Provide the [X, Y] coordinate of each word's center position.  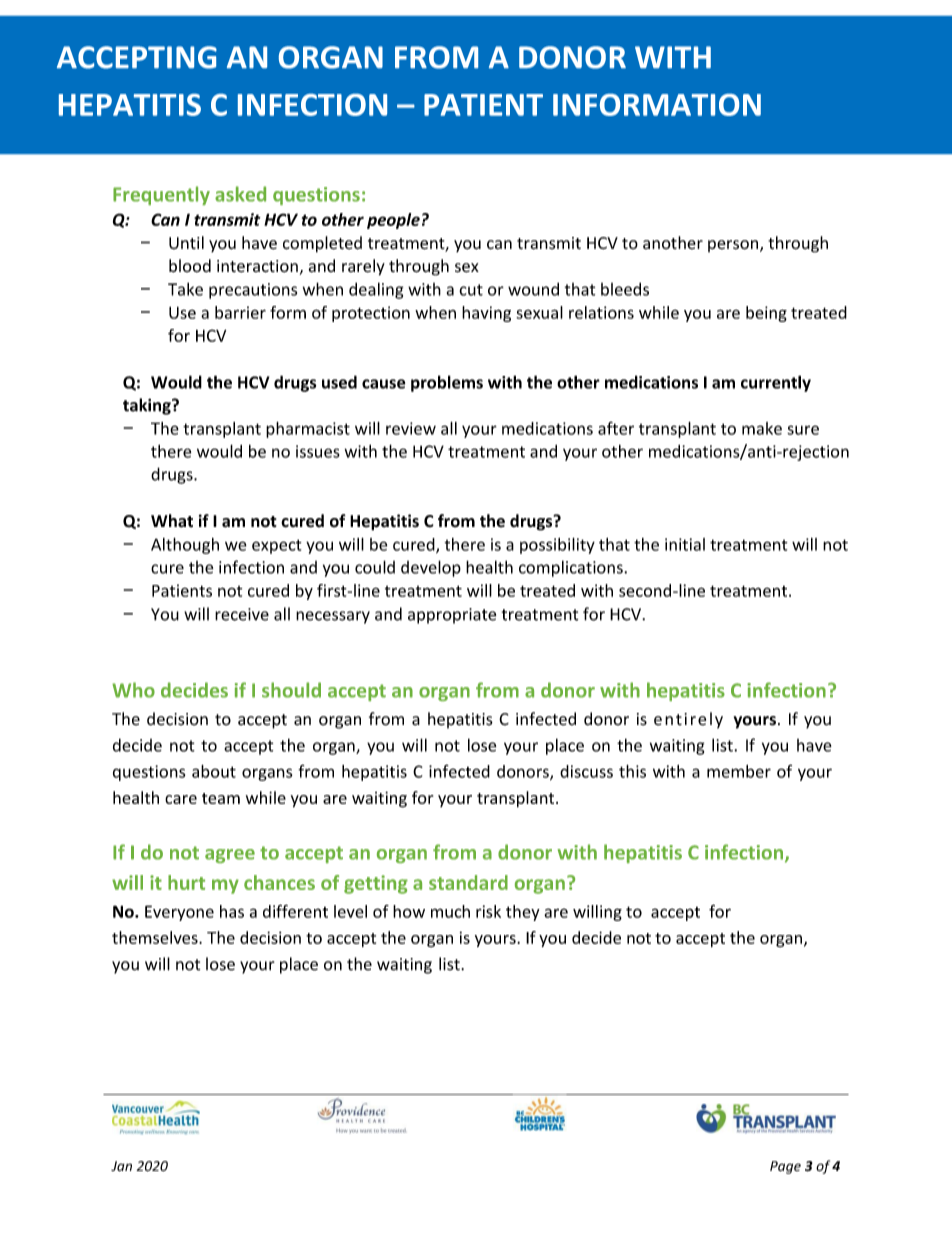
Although [185, 546]
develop [431, 568]
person [734, 246]
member [739, 771]
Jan [121, 1166]
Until [186, 243]
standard [468, 882]
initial [685, 544]
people [393, 221]
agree [230, 856]
